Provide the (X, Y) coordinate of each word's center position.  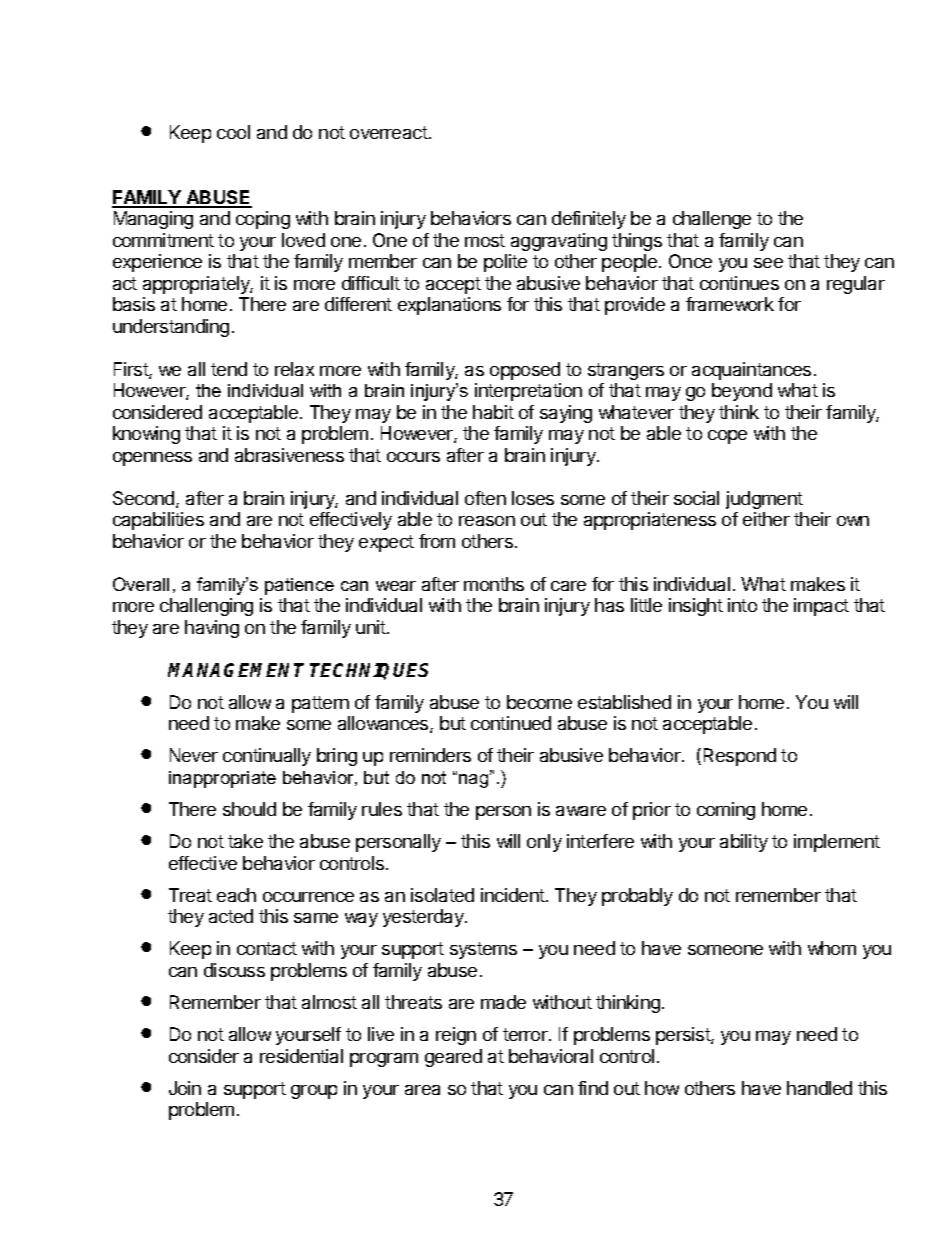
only (544, 843)
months (494, 584)
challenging (206, 607)
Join (185, 1088)
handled (819, 1088)
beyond (742, 392)
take (245, 841)
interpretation (528, 392)
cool (233, 132)
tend (229, 369)
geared (453, 1058)
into (742, 605)
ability (744, 843)
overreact (389, 132)
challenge (712, 220)
